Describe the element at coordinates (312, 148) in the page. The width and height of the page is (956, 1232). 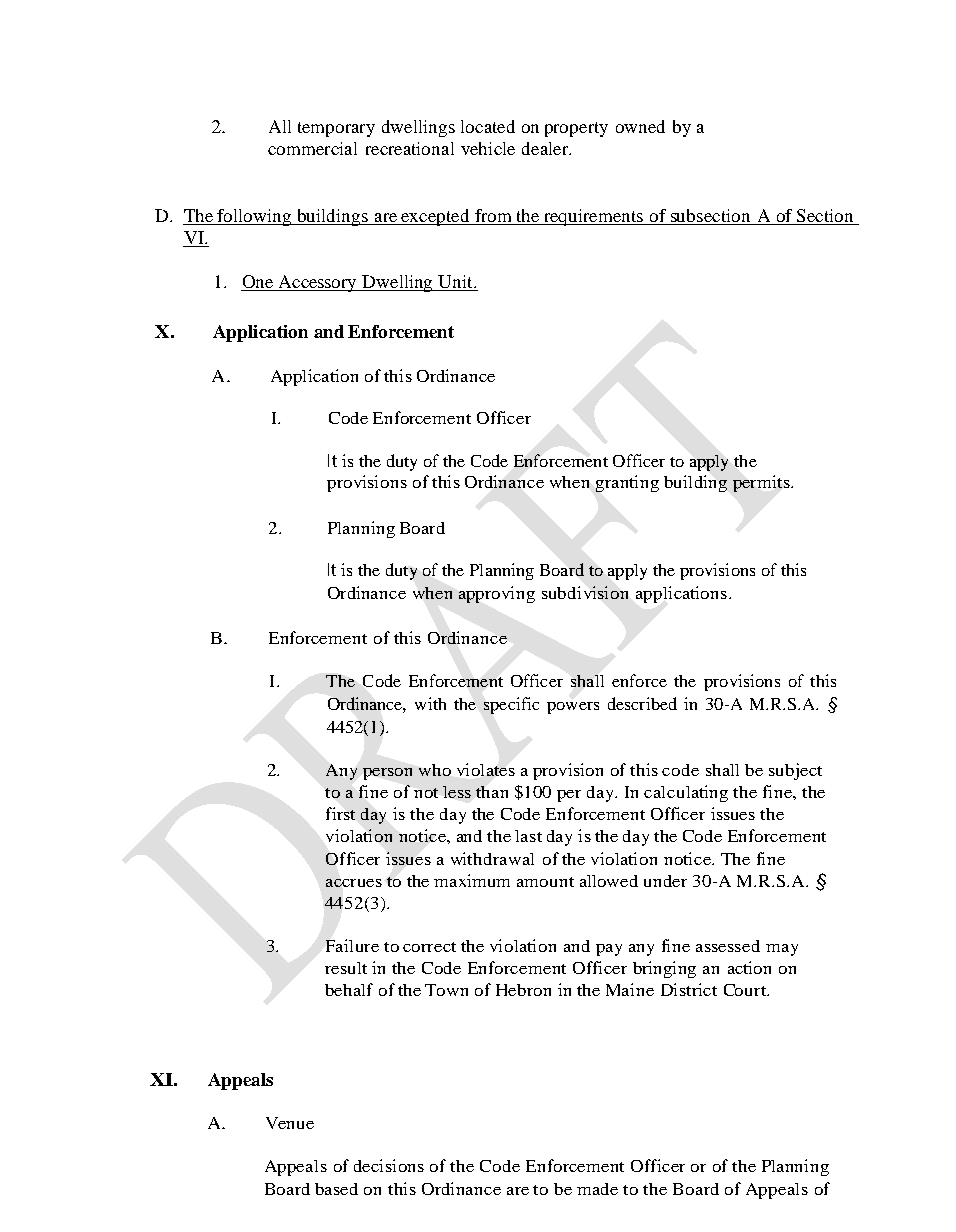
I see `commercial` at that location.
